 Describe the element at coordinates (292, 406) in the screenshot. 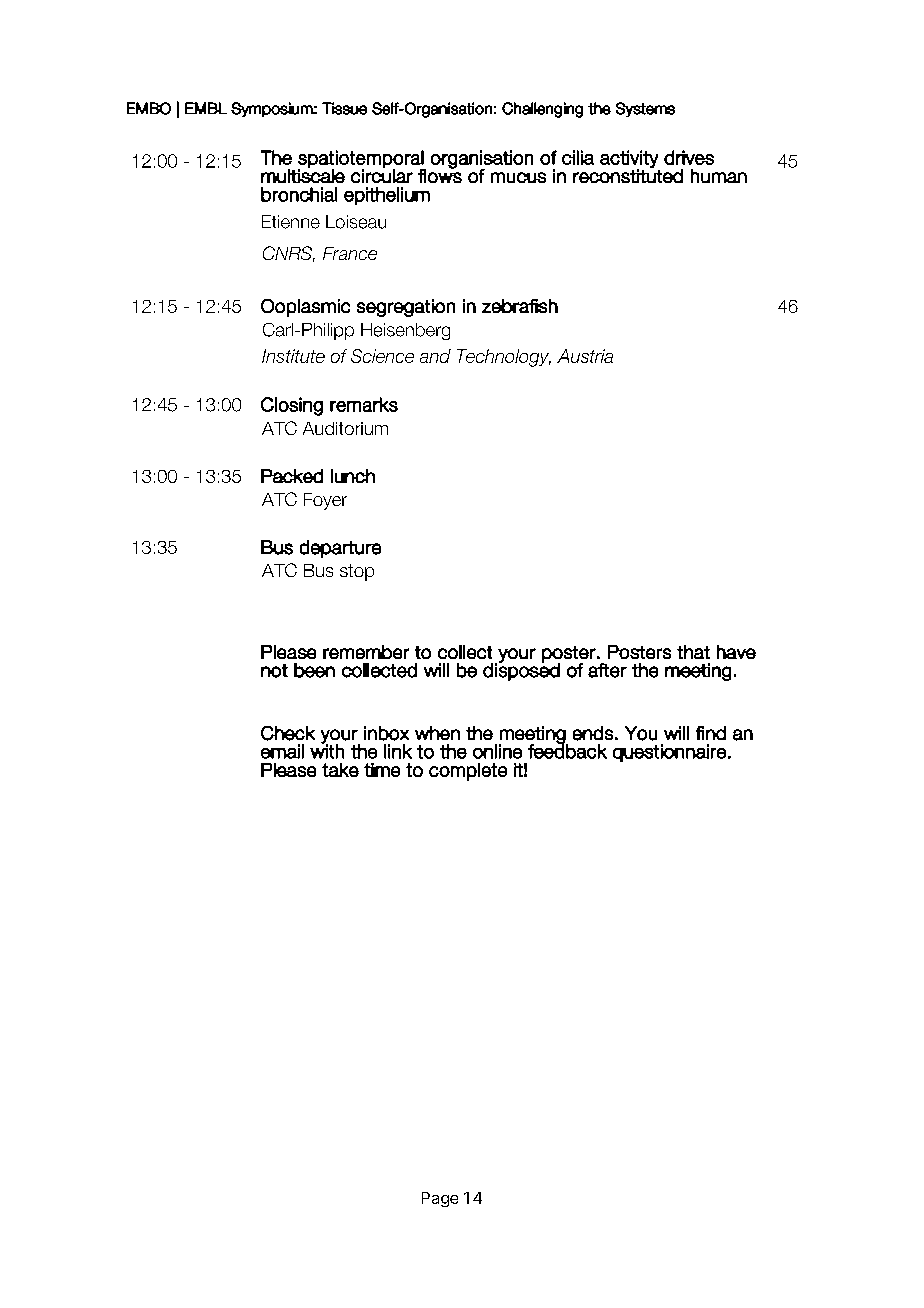

I see `Closing` at that location.
